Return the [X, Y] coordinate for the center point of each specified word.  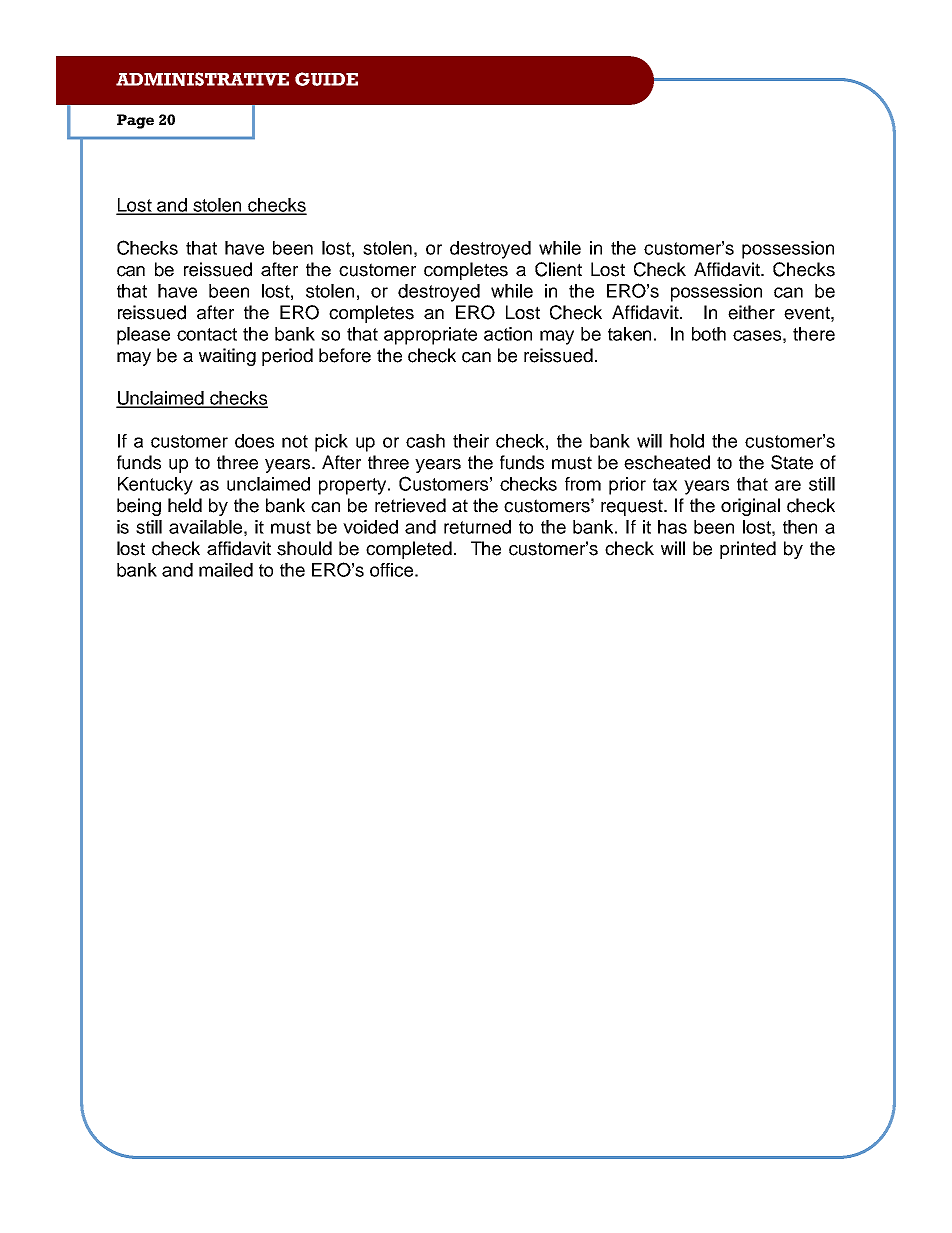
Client [558, 269]
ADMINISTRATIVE [202, 79]
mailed [226, 570]
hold [687, 441]
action [508, 334]
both [709, 334]
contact [207, 334]
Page [135, 121]
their [471, 441]
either [751, 312]
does [254, 441]
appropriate [430, 336]
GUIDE [326, 79]
